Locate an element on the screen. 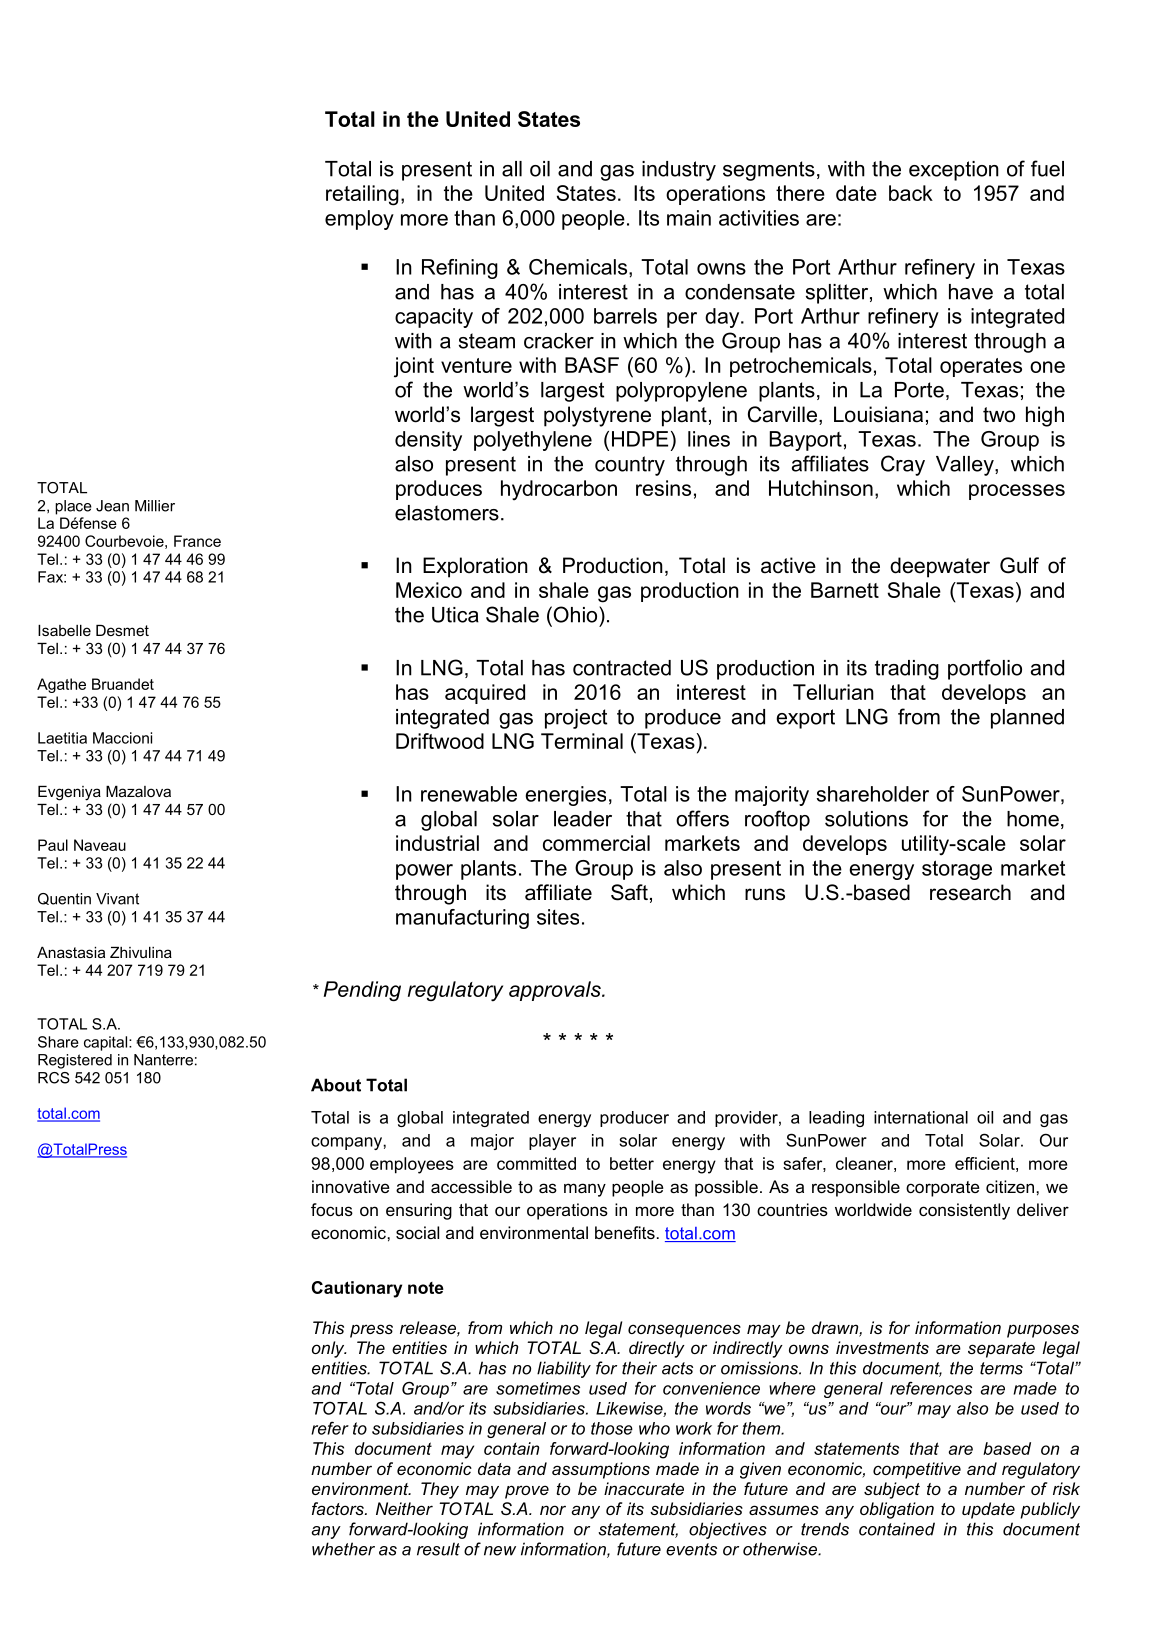 Image resolution: width=1156 pixels, height=1636 pixels. international is located at coordinates (921, 1117).
